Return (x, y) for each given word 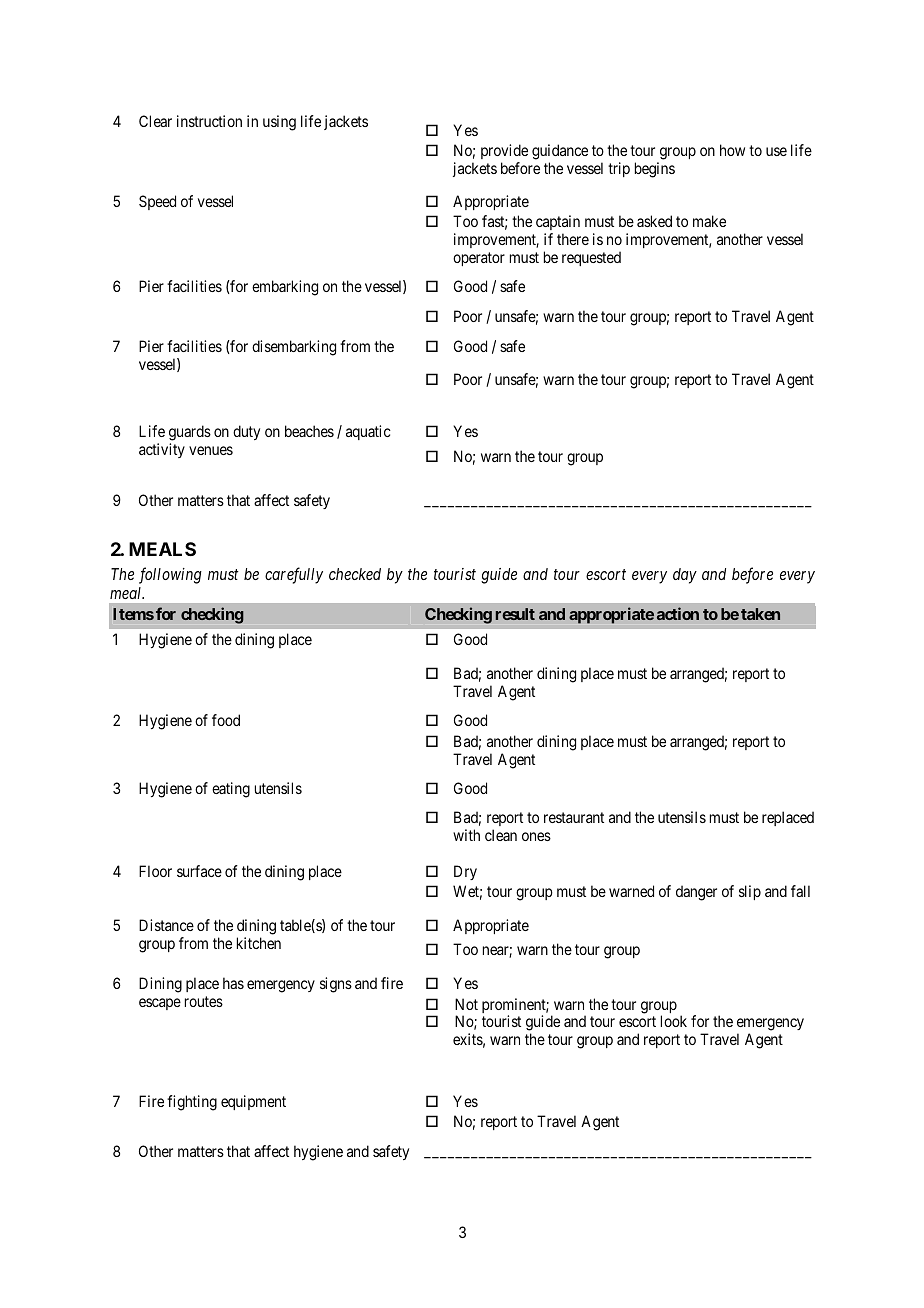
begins (655, 170)
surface (199, 871)
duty (246, 432)
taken (760, 614)
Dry (465, 872)
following (170, 575)
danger (696, 893)
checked (355, 574)
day (685, 576)
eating (231, 790)
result (515, 614)
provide (504, 153)
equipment (253, 1102)
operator (479, 259)
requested (591, 258)
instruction (209, 121)
